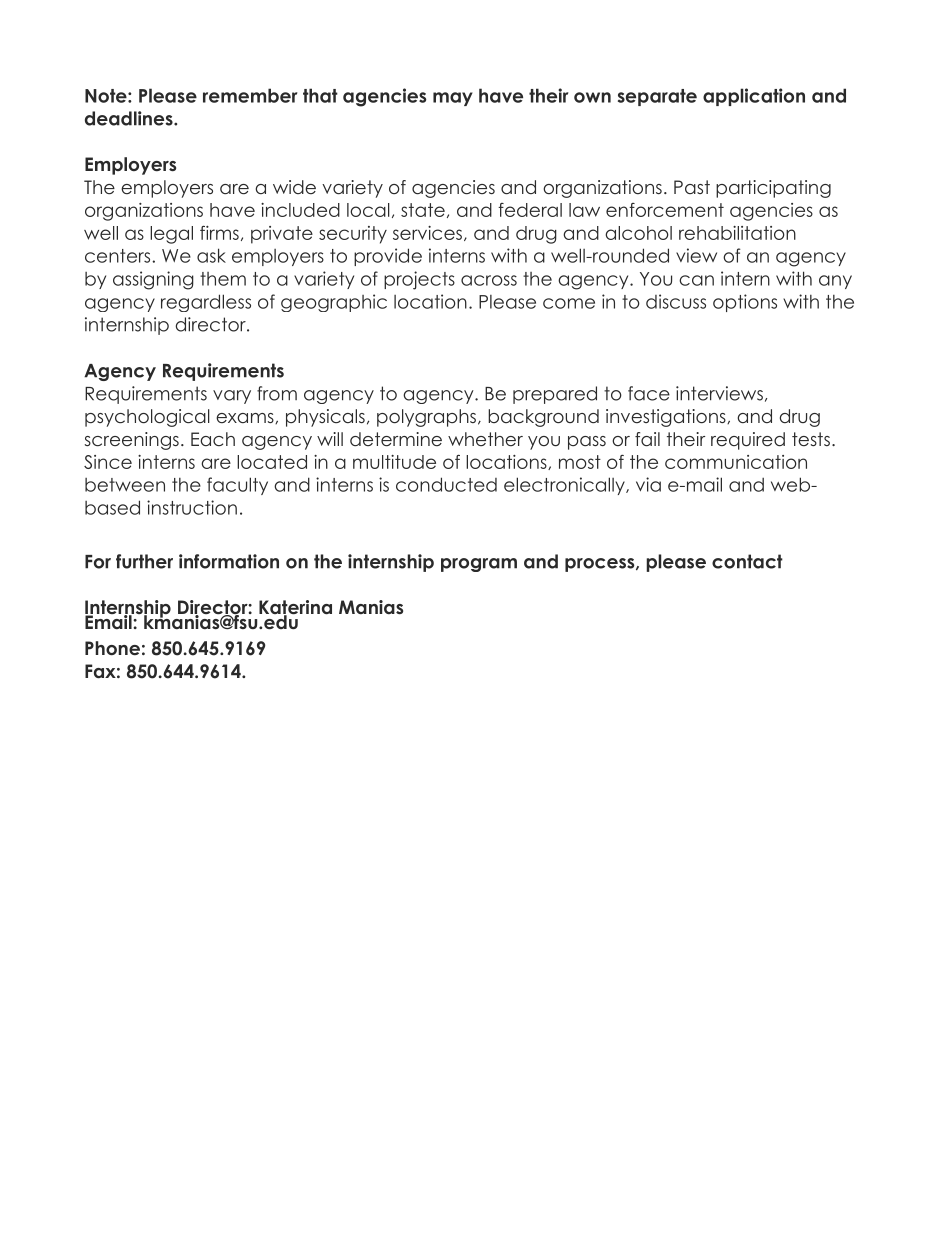 The height and width of the image is (1233, 952). Describe the element at coordinates (745, 303) in the image. I see `options` at that location.
